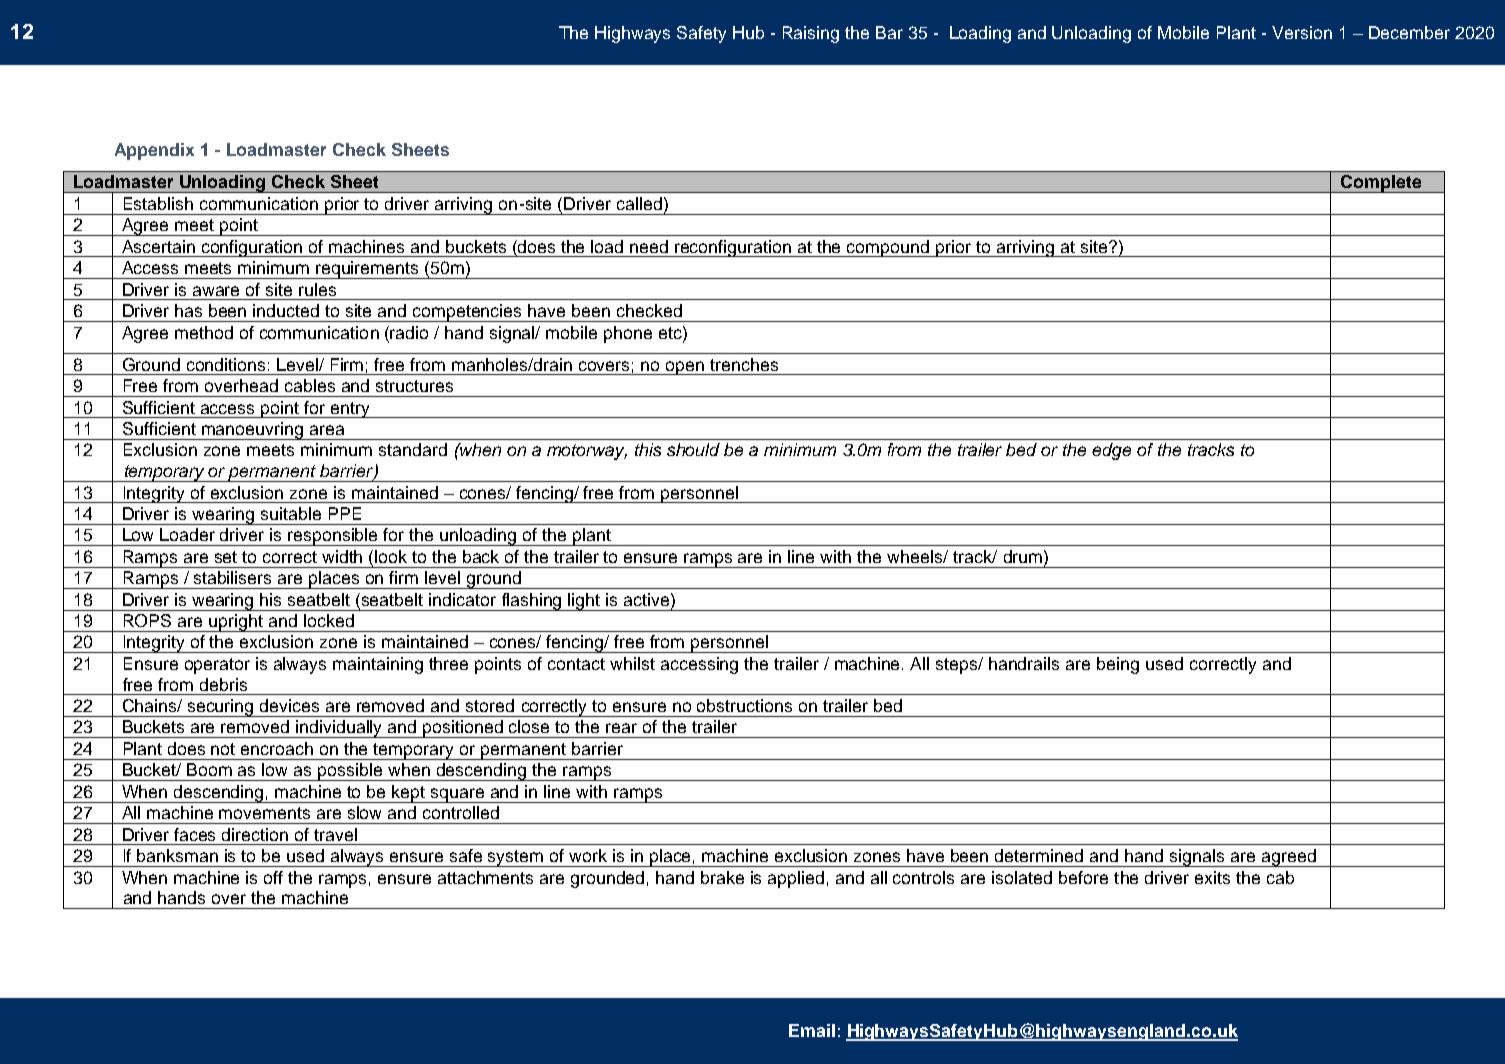 The image size is (1505, 1064). I want to click on off, so click(273, 877).
